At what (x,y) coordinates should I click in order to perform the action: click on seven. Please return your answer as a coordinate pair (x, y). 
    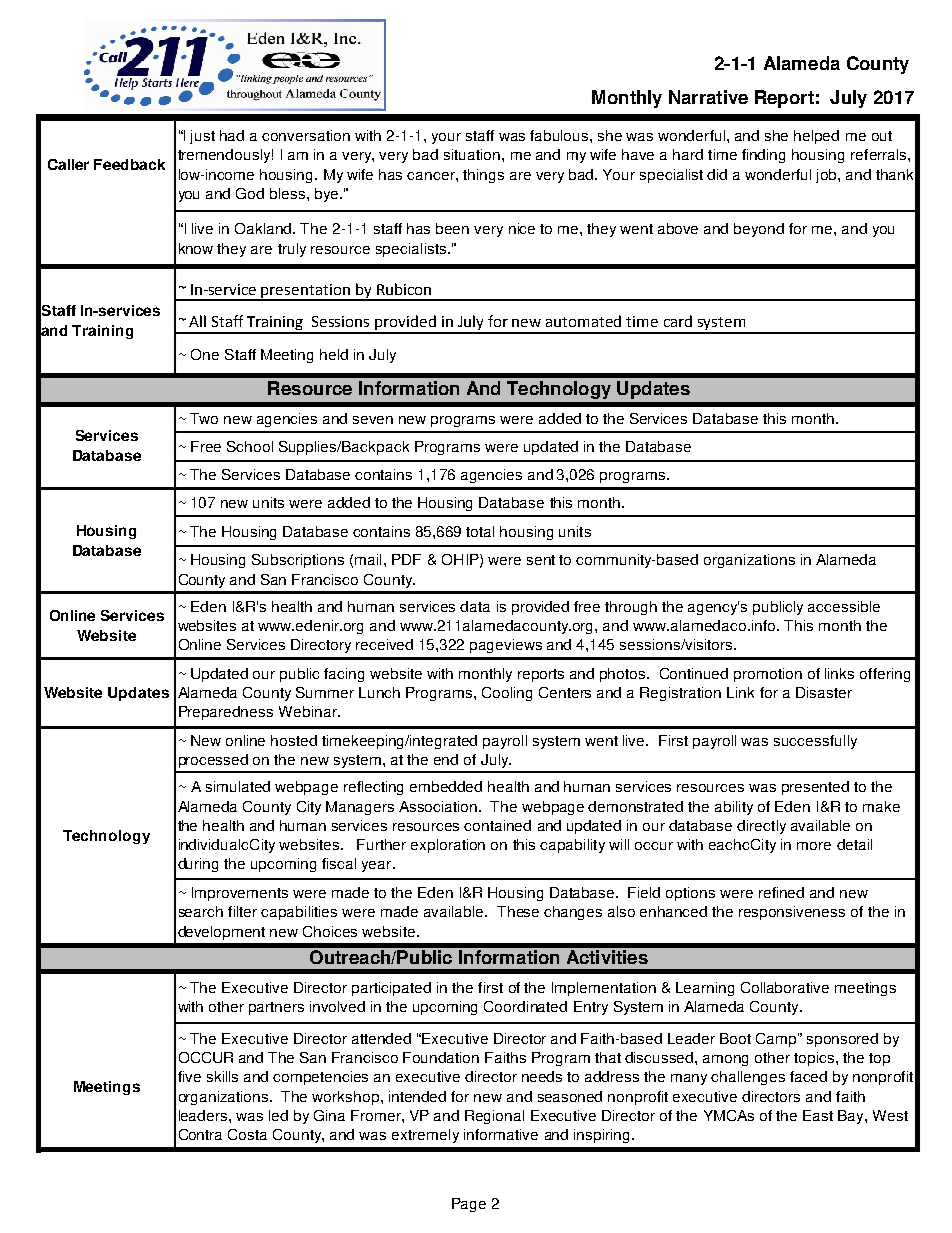
    Looking at the image, I should click on (373, 420).
